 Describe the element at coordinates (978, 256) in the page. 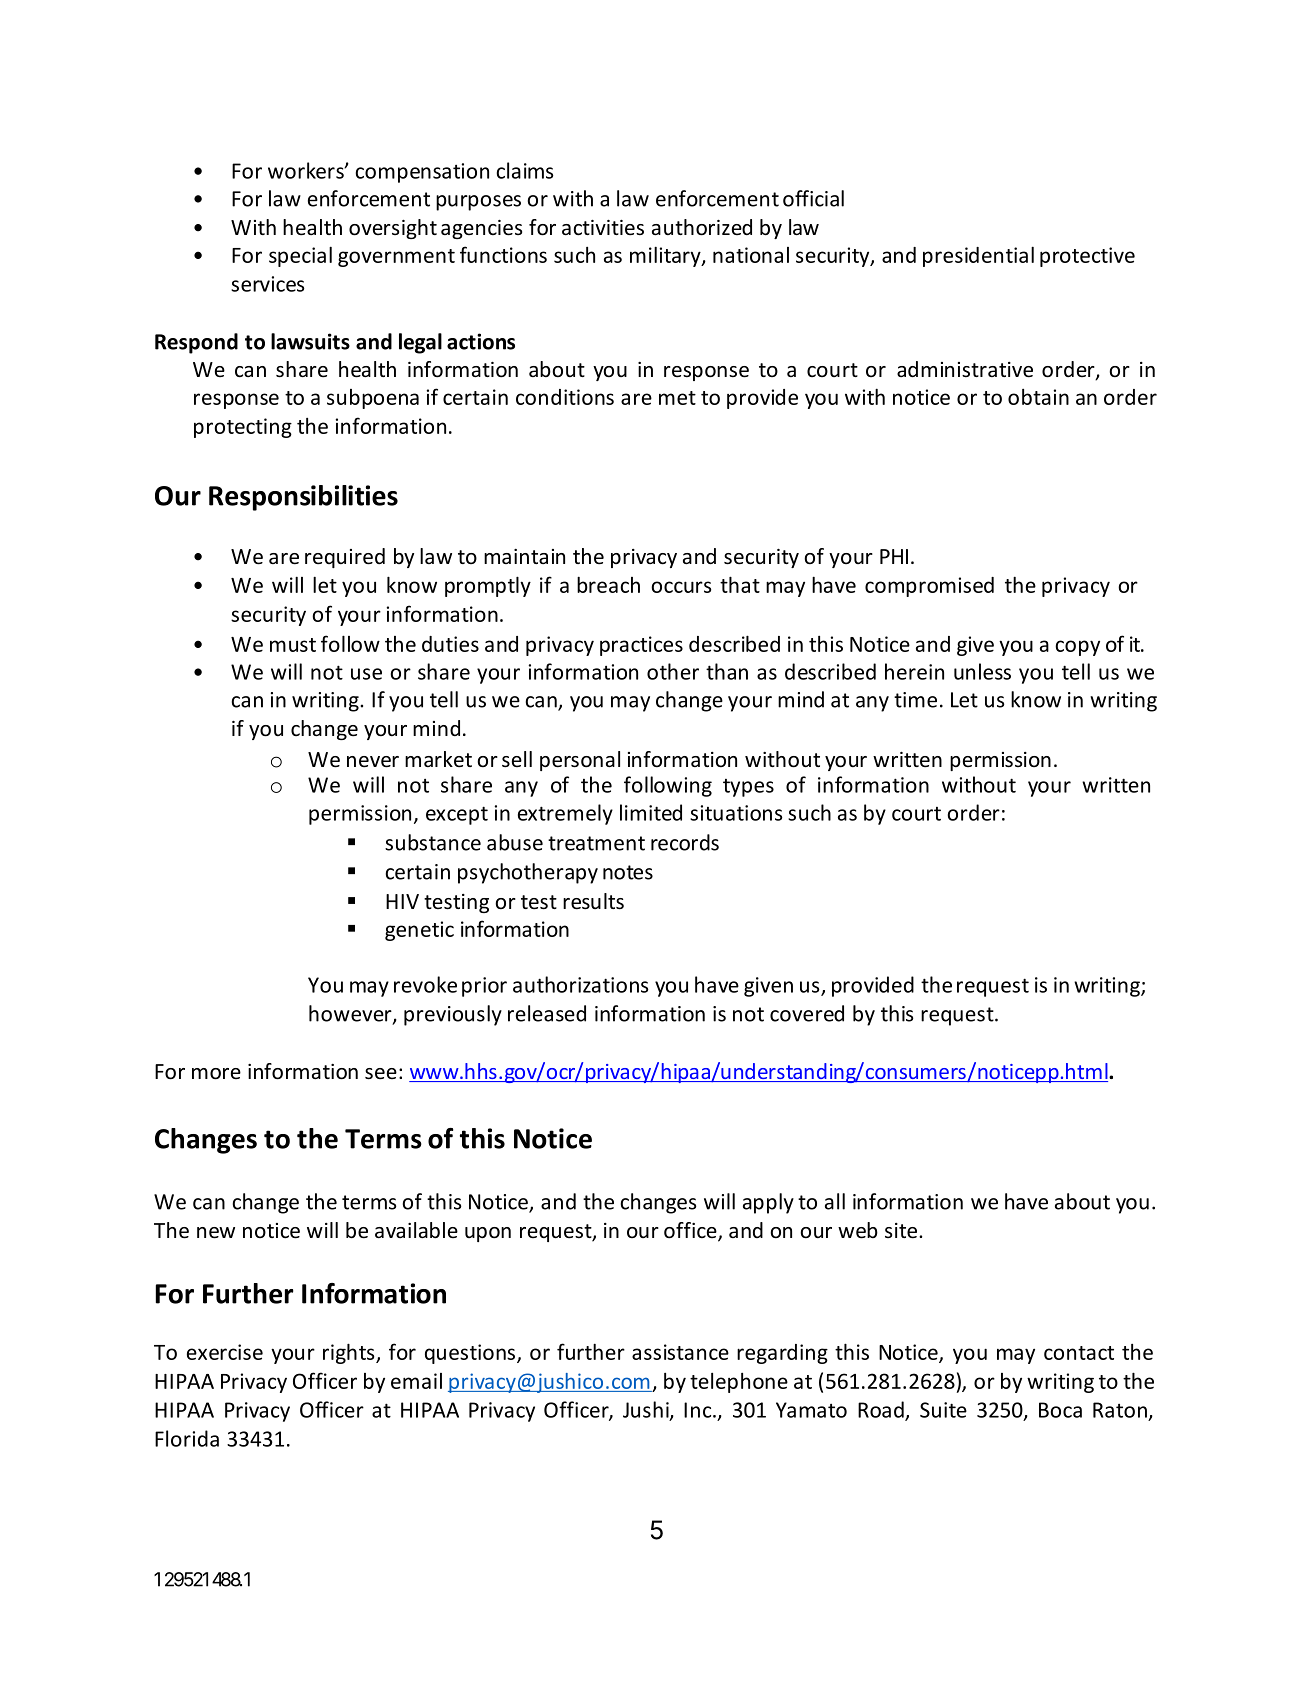

I see `presidential` at that location.
